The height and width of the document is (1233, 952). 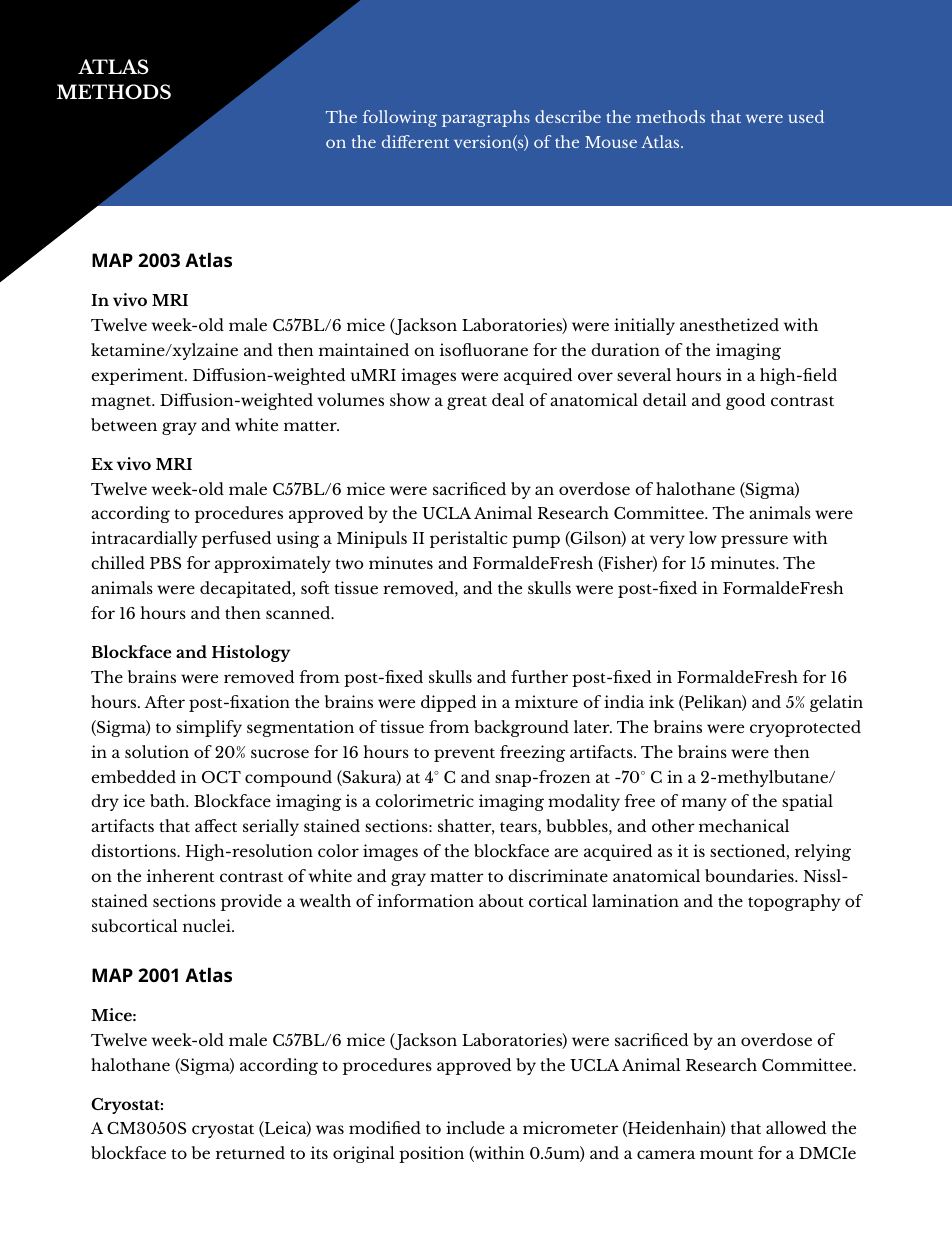 What do you see at coordinates (486, 118) in the document?
I see `paragraphs` at bounding box center [486, 118].
